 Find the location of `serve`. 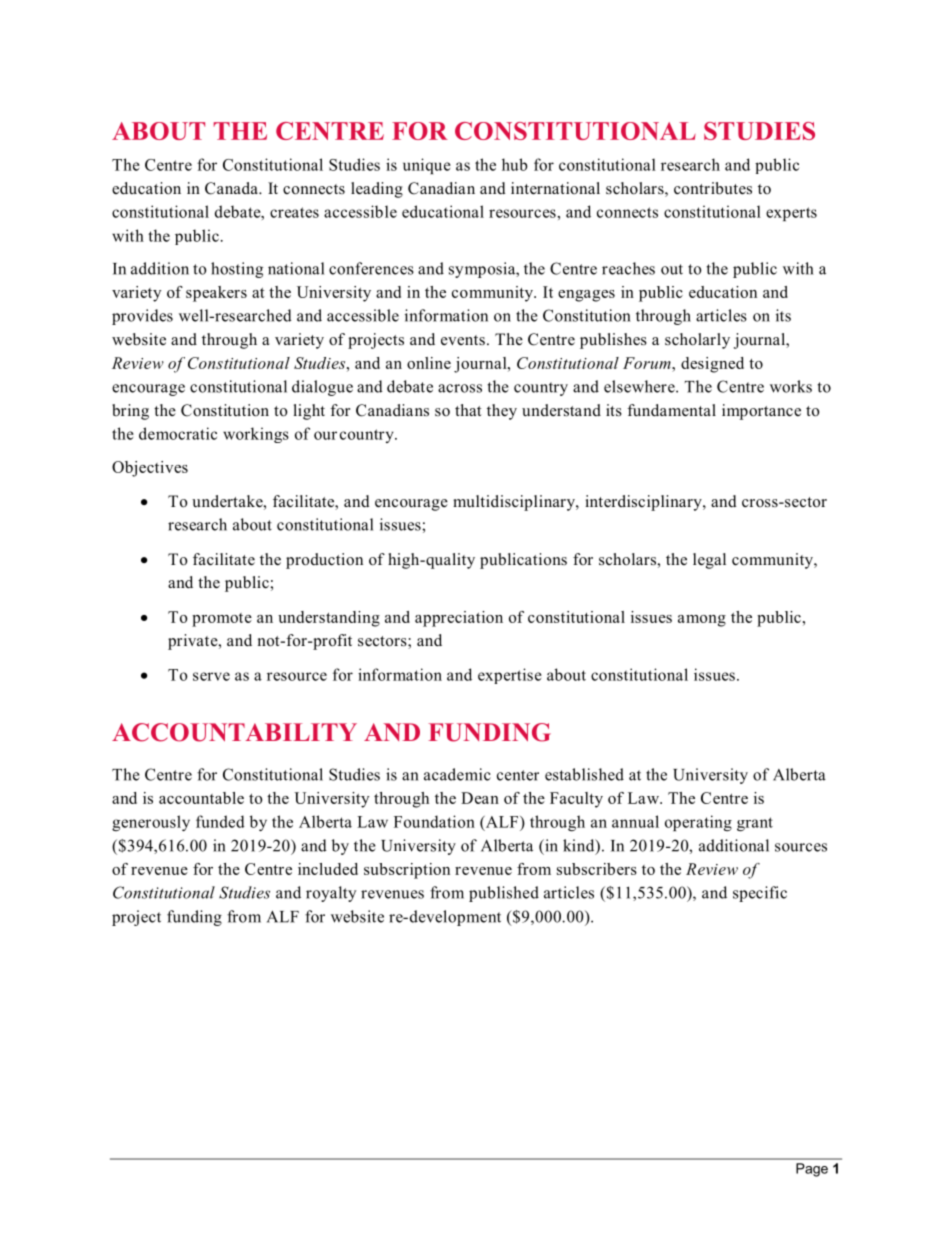

serve is located at coordinates (211, 676).
